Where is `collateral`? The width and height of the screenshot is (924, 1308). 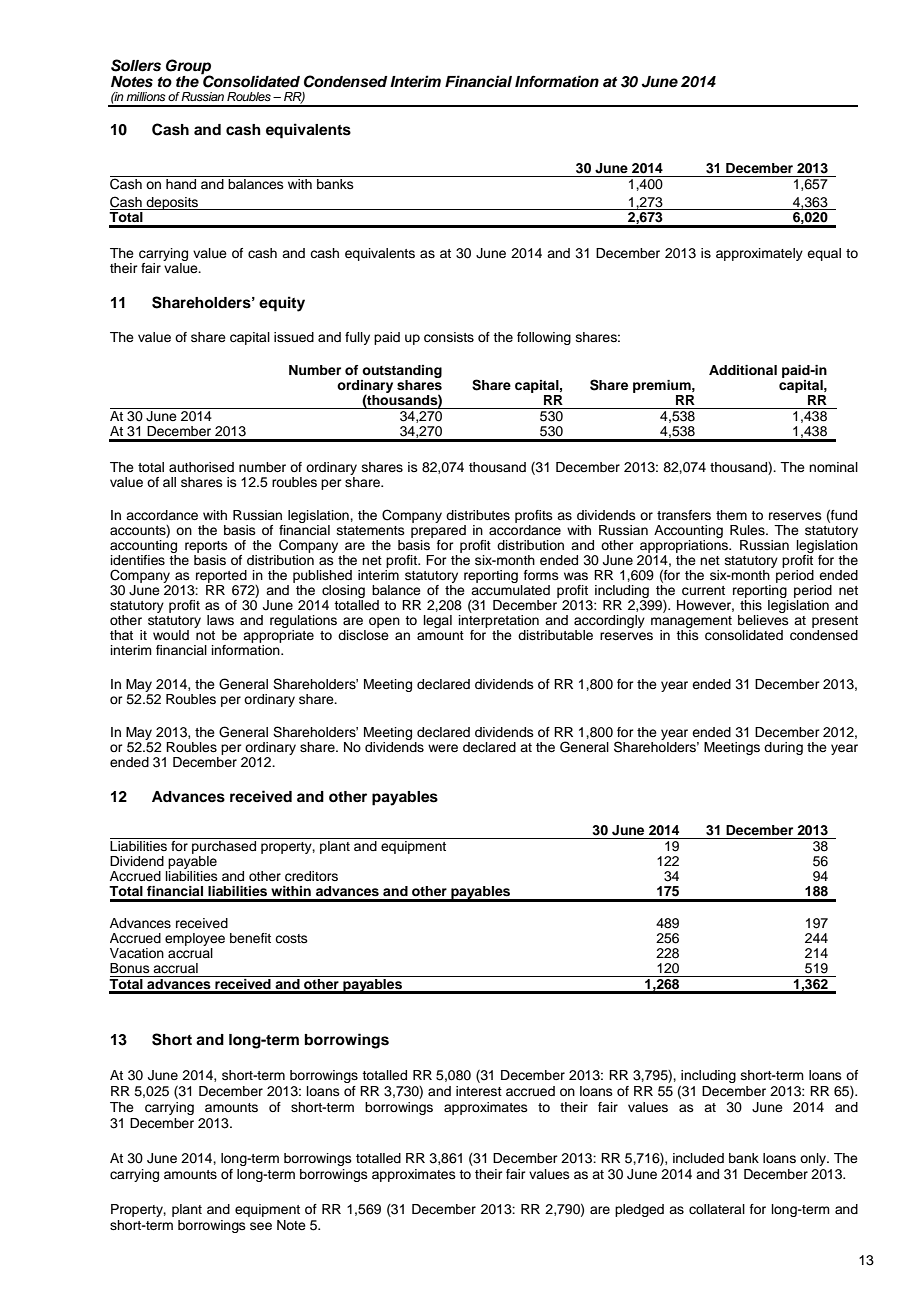 collateral is located at coordinates (717, 1209).
